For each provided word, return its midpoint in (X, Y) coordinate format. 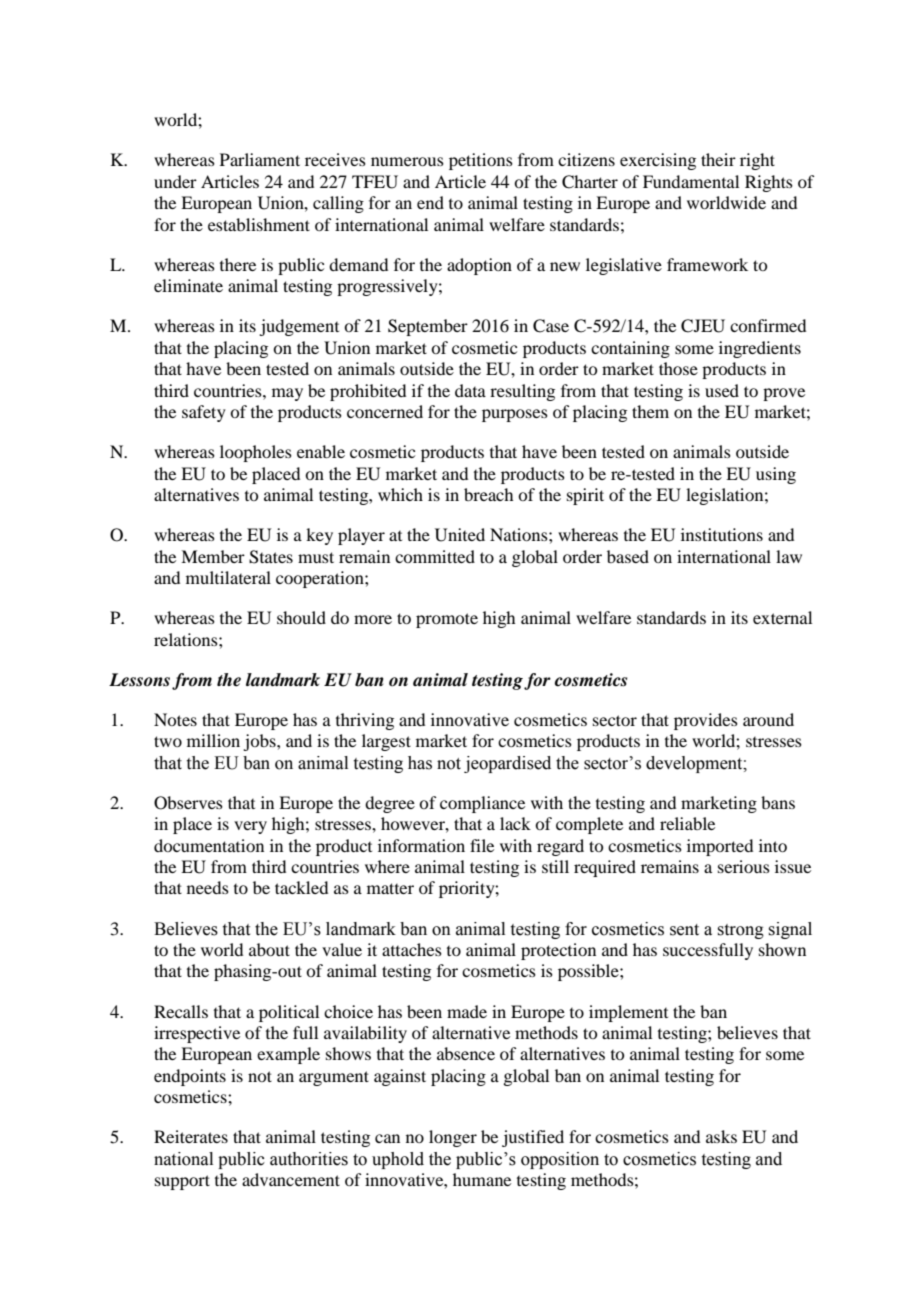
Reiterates (191, 1136)
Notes (175, 719)
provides (706, 721)
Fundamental (691, 181)
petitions (481, 161)
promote (447, 620)
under (175, 181)
